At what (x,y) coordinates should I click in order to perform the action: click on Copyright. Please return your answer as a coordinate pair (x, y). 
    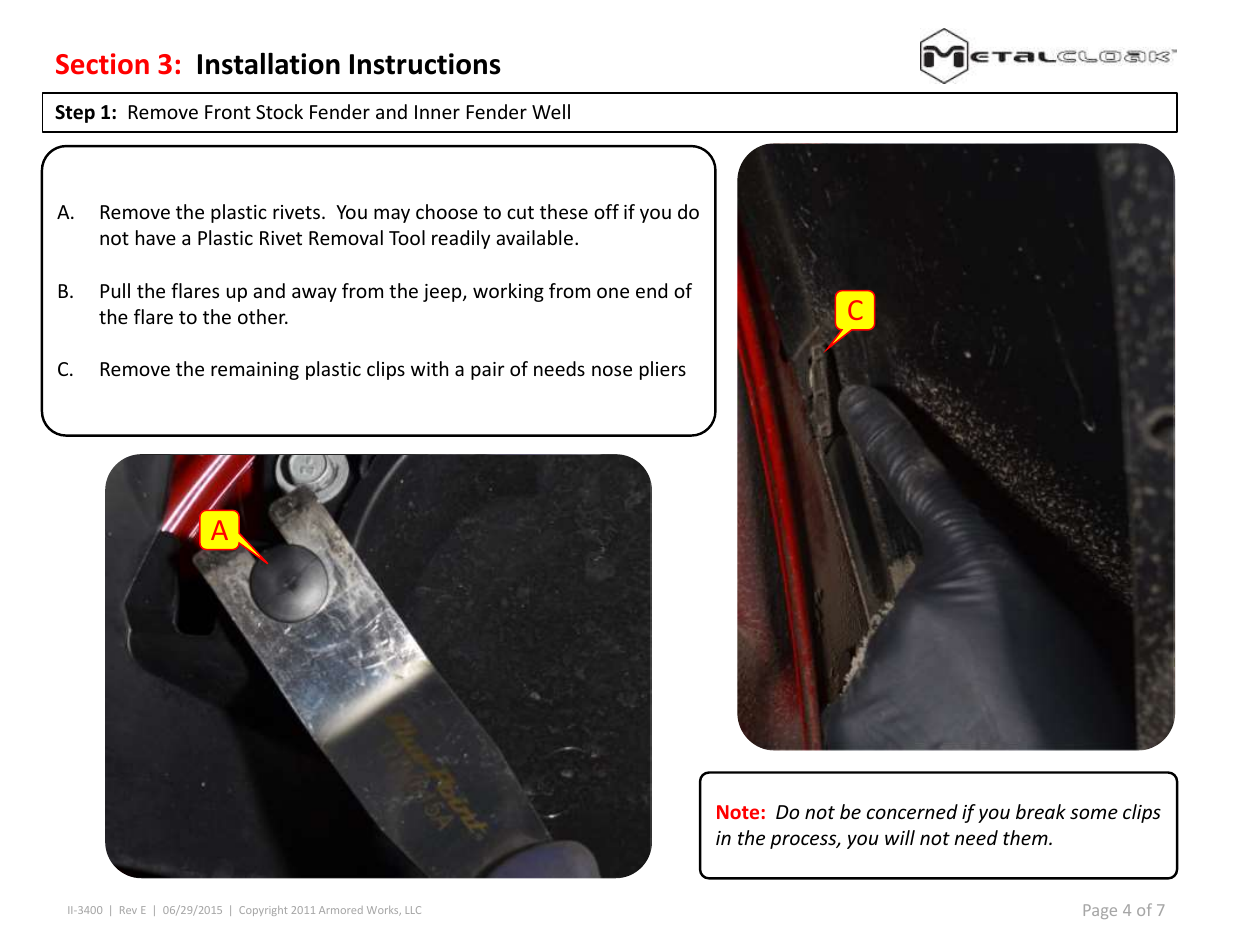
    Looking at the image, I should click on (263, 911).
